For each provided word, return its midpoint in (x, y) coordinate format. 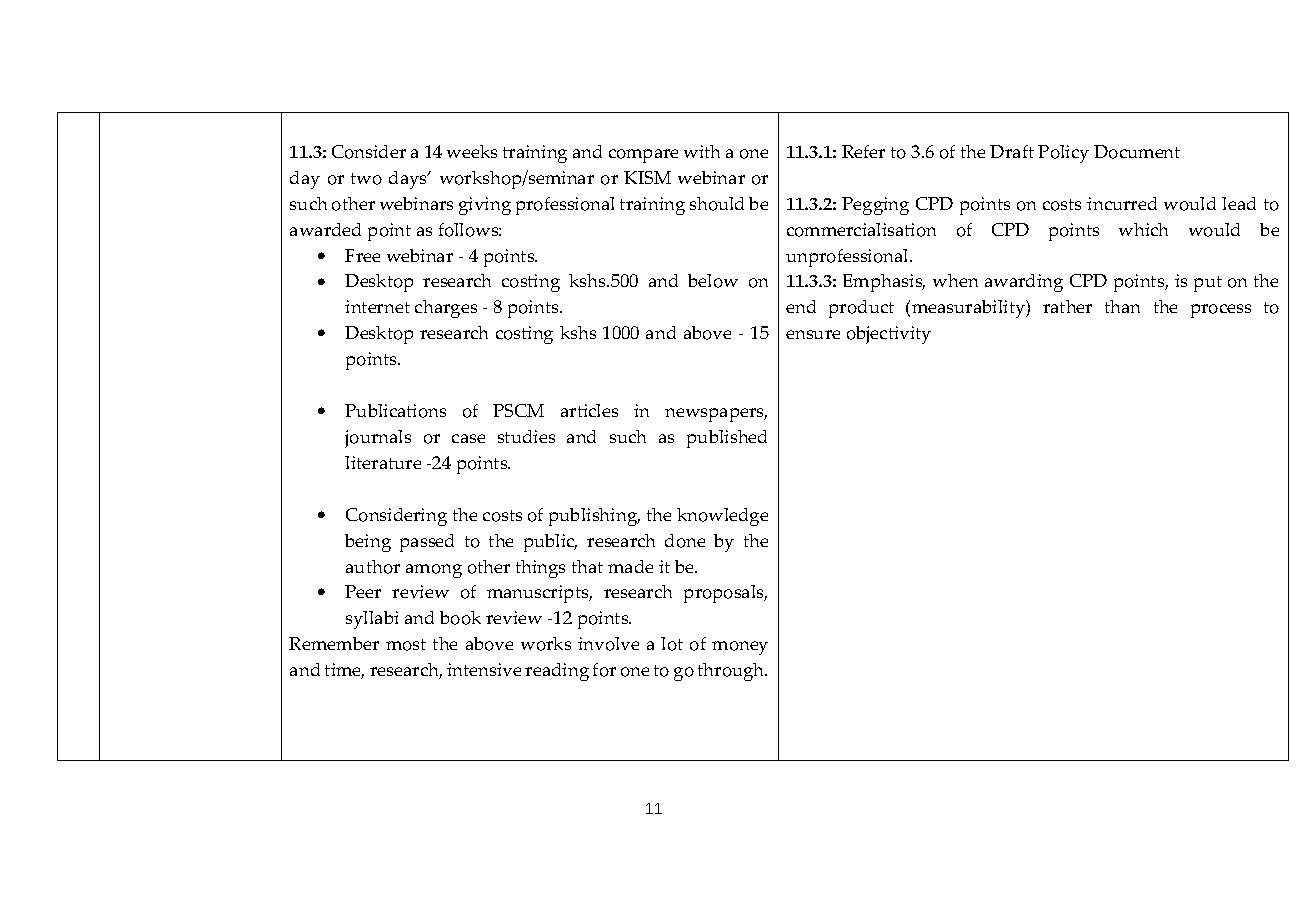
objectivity (889, 335)
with (702, 151)
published (727, 439)
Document (1137, 152)
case (468, 438)
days (409, 180)
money (740, 648)
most (406, 645)
